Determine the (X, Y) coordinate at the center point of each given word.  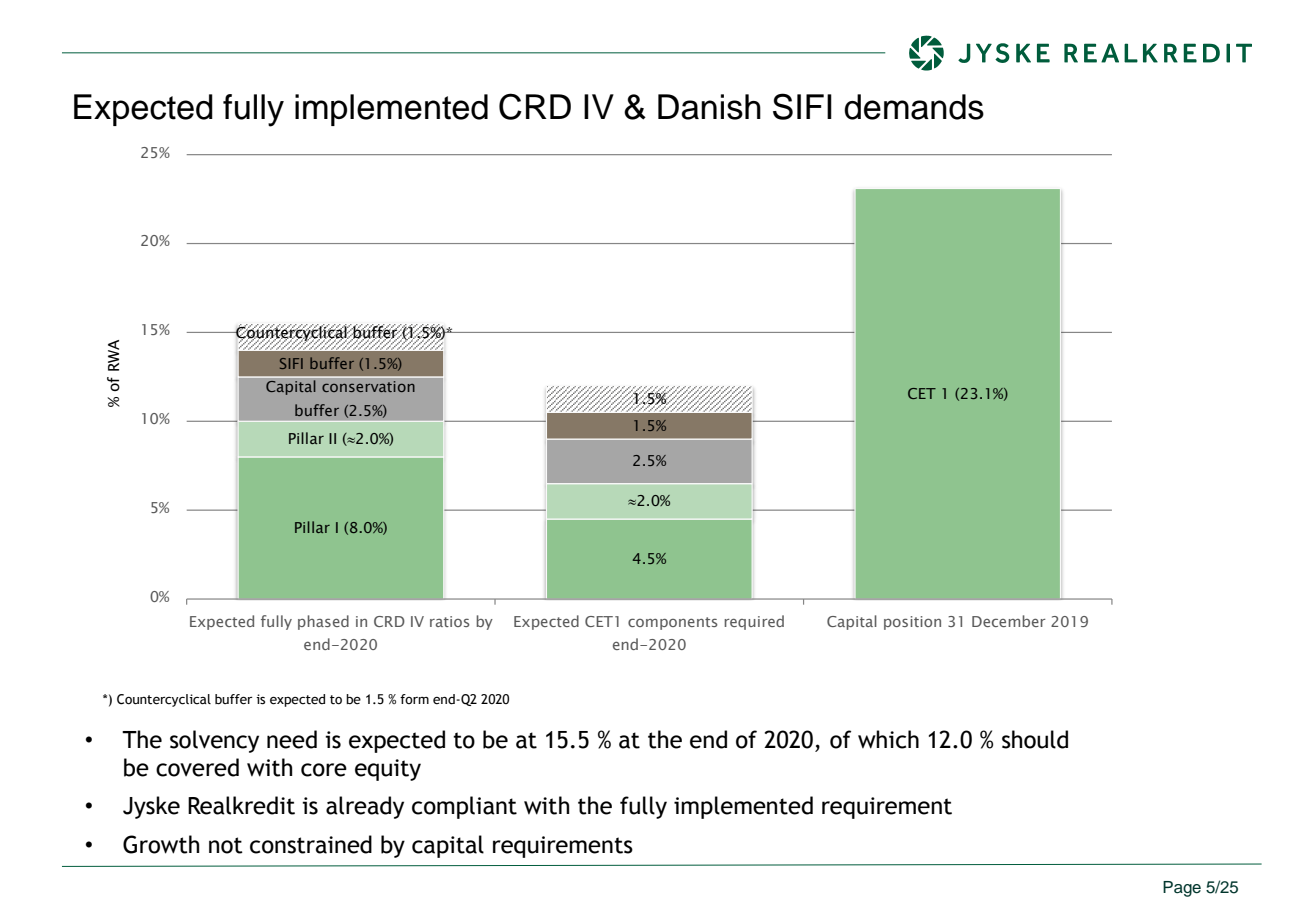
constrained (311, 844)
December (1009, 621)
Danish (709, 107)
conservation (368, 386)
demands (914, 107)
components (673, 623)
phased (323, 622)
